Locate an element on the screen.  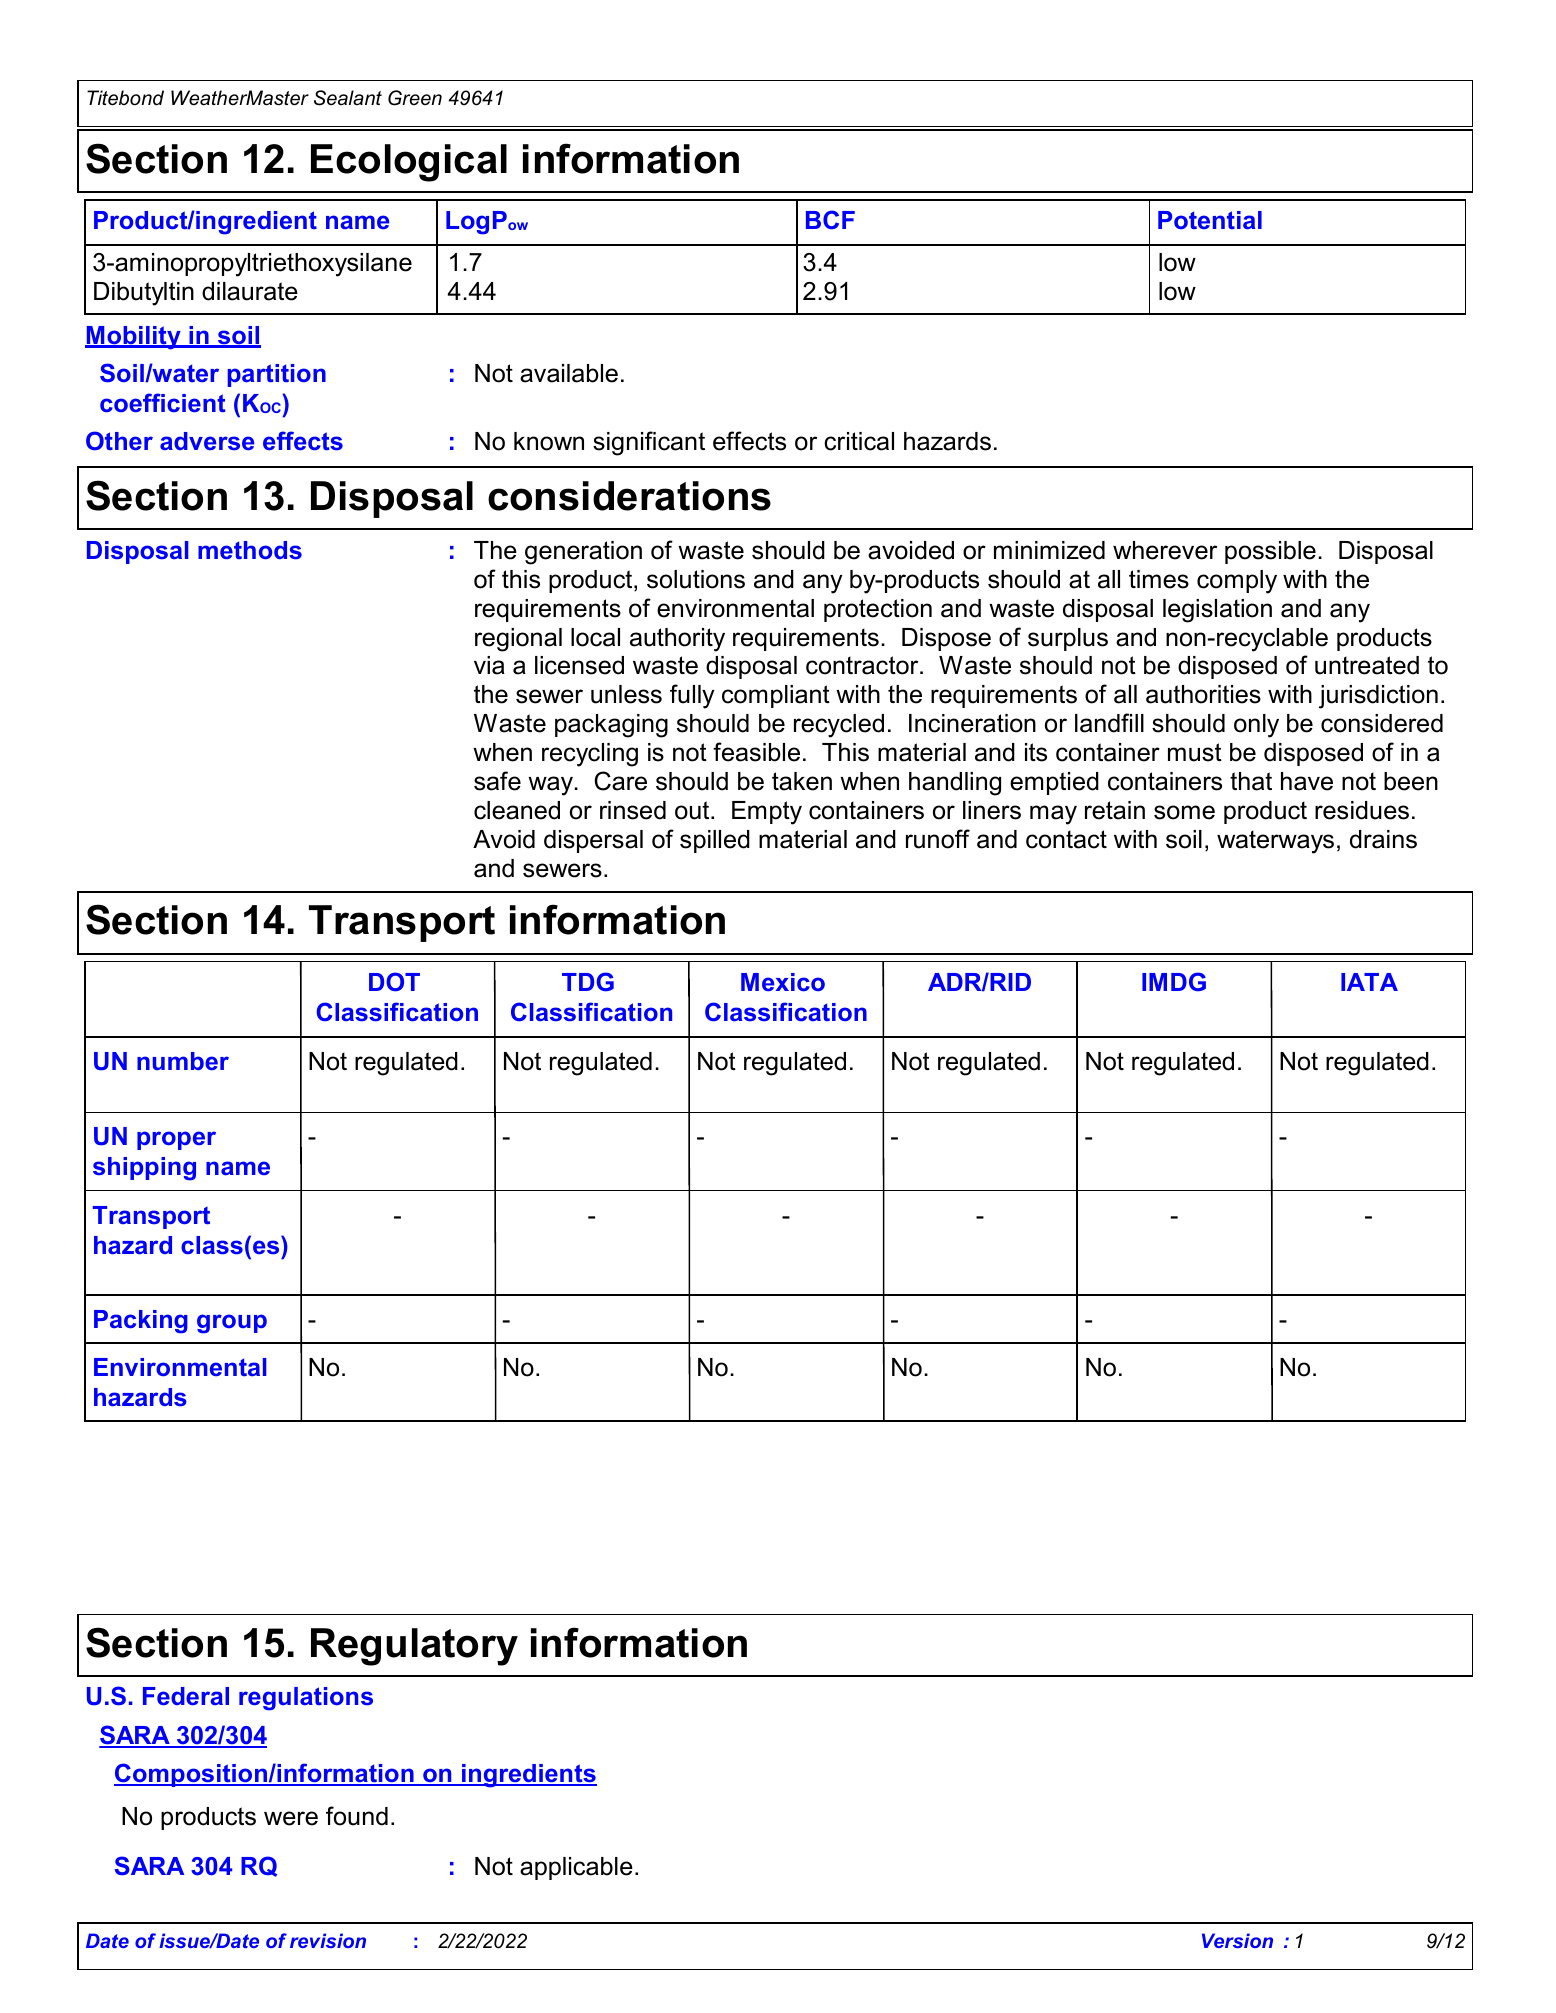
Regulatory is located at coordinates (414, 1647).
